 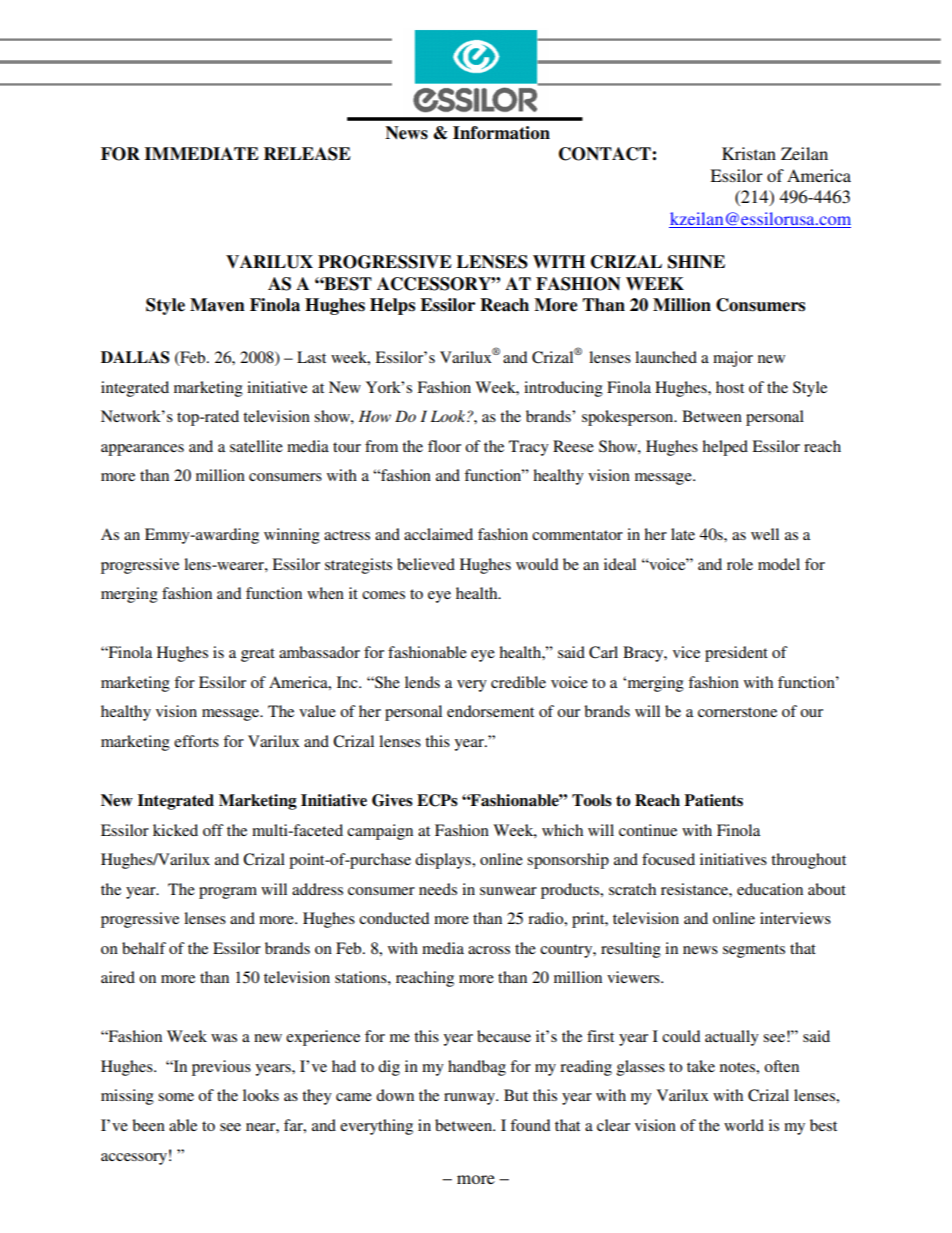 What do you see at coordinates (292, 536) in the image?
I see `winning` at bounding box center [292, 536].
